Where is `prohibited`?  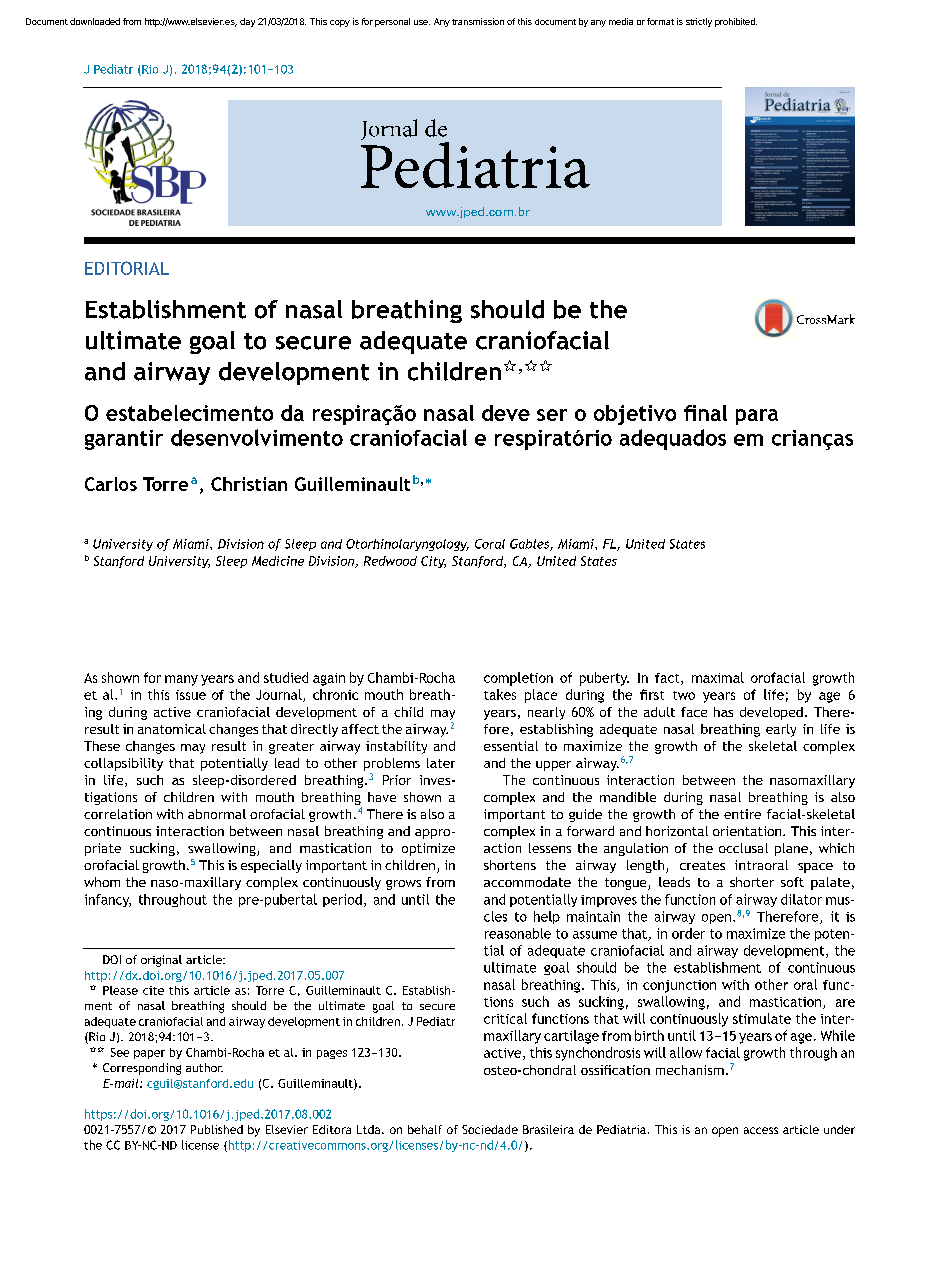 prohibited is located at coordinates (736, 22).
